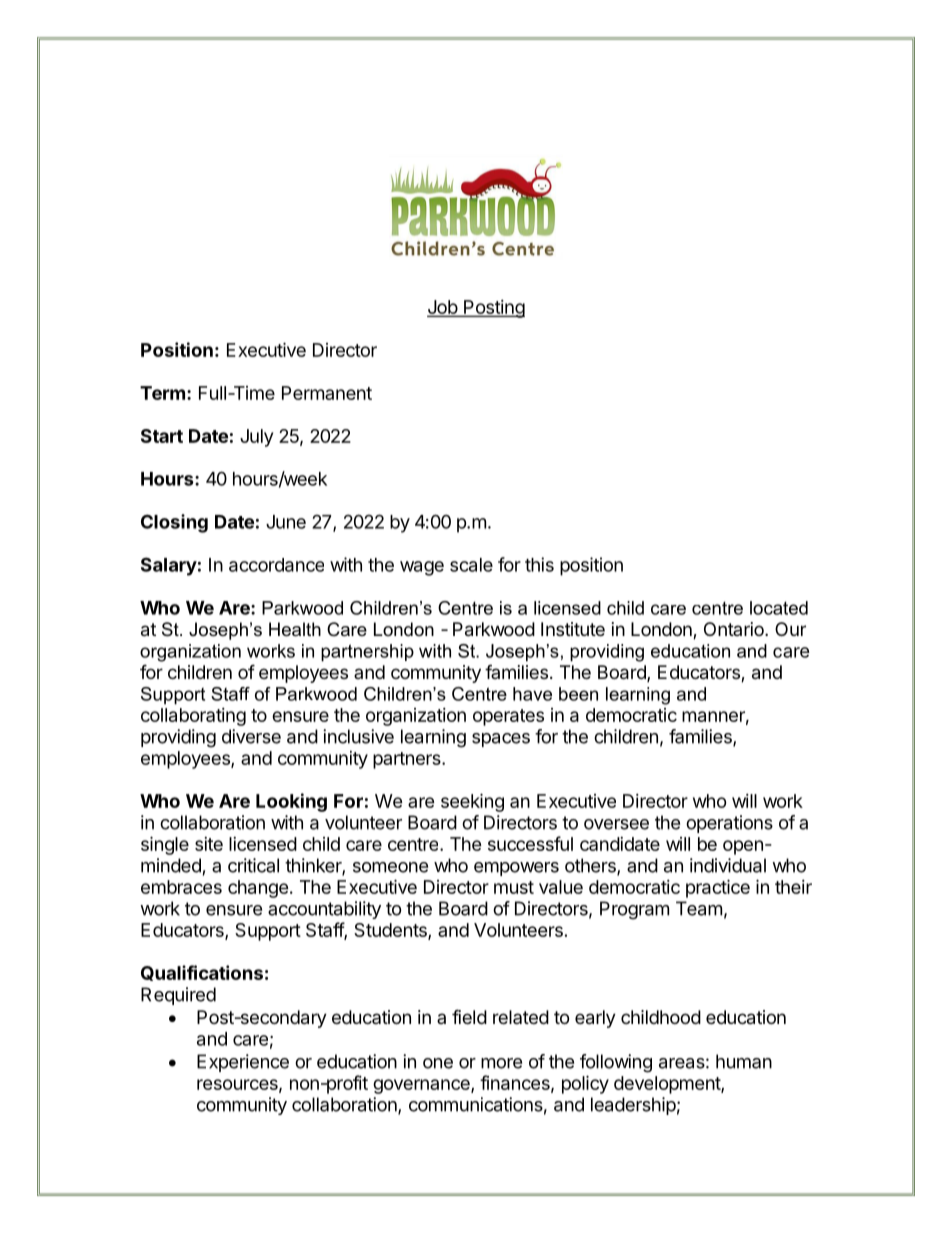 This screenshot has width=952, height=1233. Describe the element at coordinates (443, 308) in the screenshot. I see `Job` at that location.
